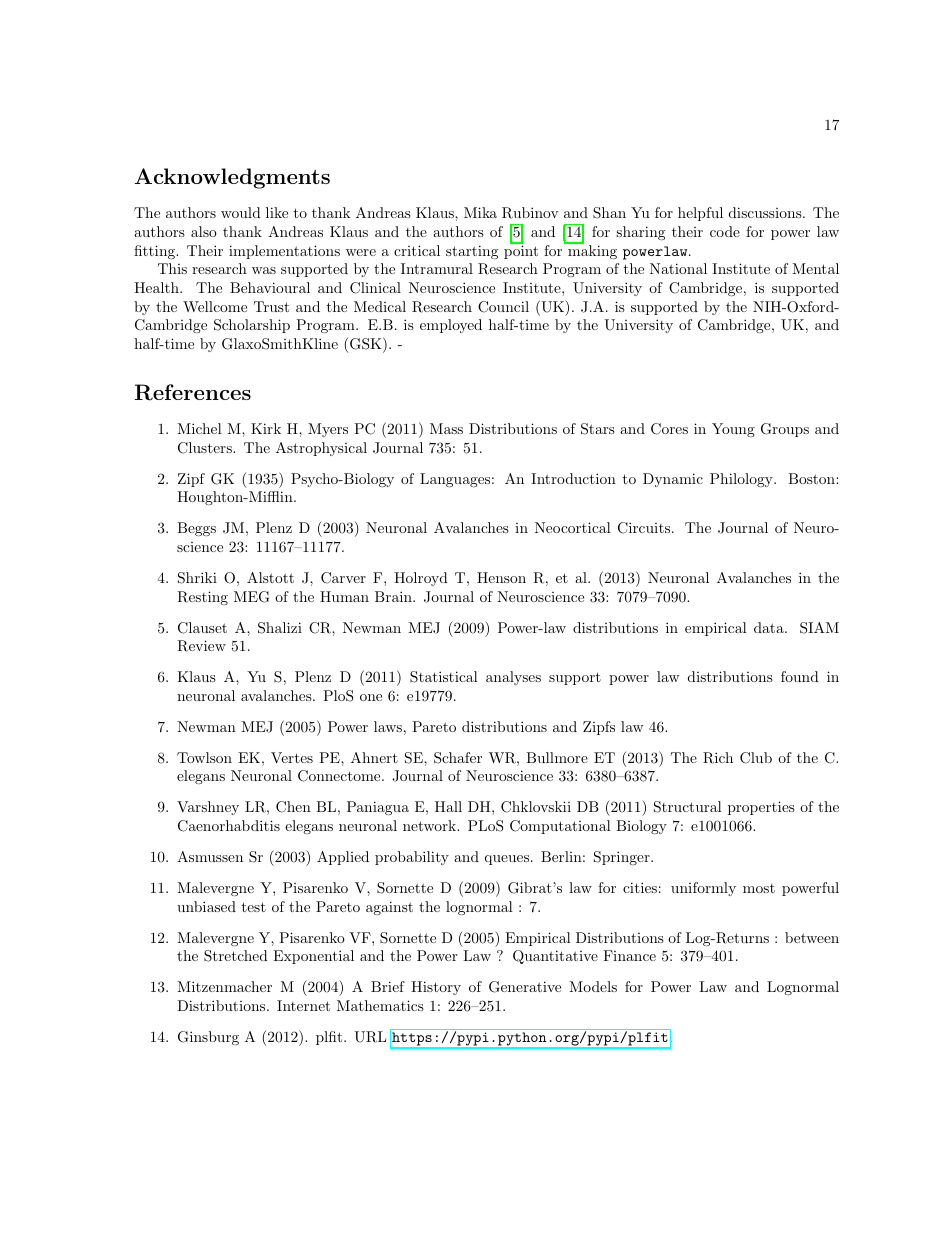  What do you see at coordinates (501, 577) in the page?
I see `Henson` at bounding box center [501, 577].
